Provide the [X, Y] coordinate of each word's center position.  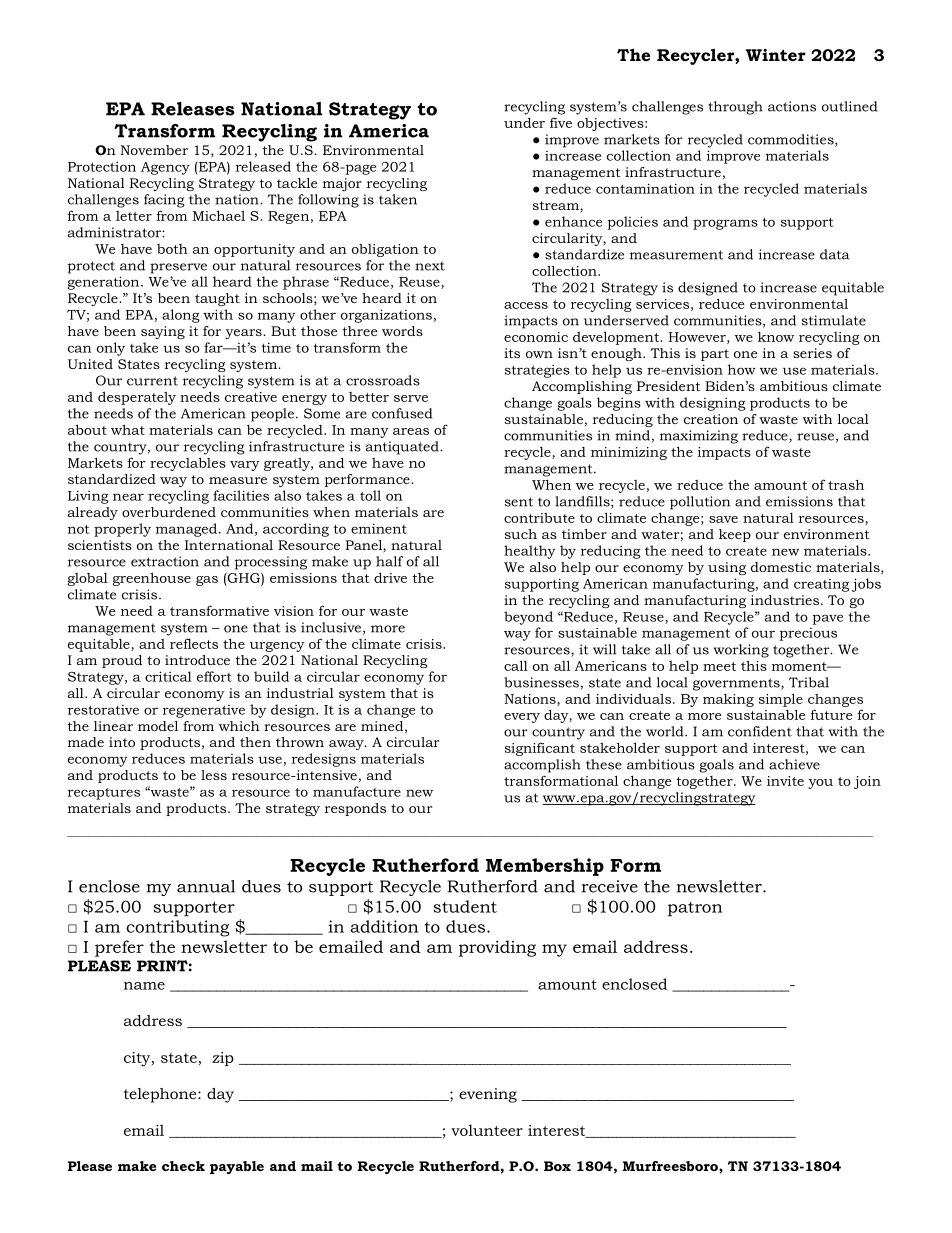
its [512, 353]
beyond [528, 618]
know [776, 337]
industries [786, 600]
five [561, 122]
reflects [194, 643]
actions [792, 106]
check [183, 1166]
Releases [193, 109]
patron [695, 909]
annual [206, 886]
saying [163, 332]
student [465, 906]
